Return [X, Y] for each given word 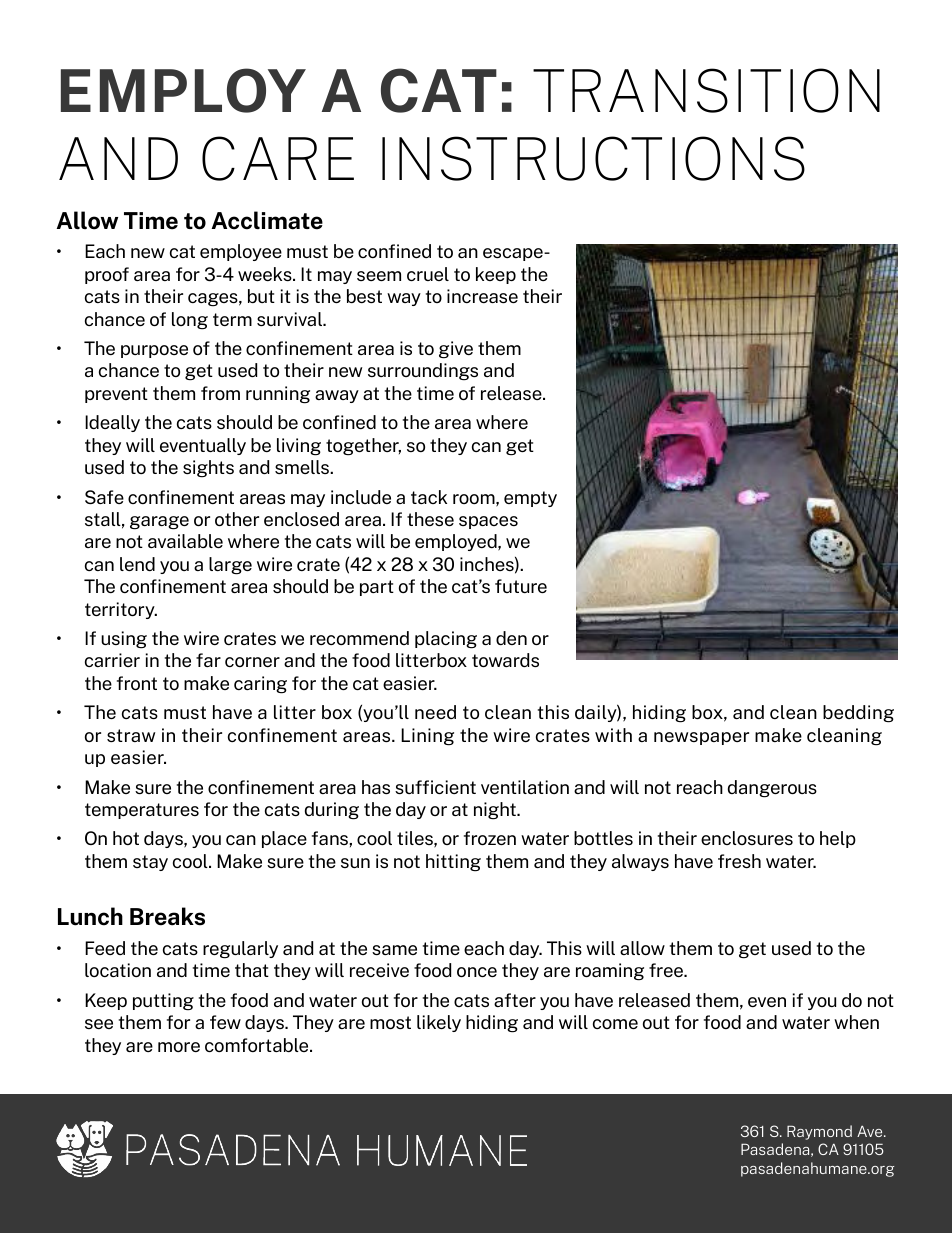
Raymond [819, 1132]
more [179, 1047]
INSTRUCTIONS [593, 158]
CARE [278, 158]
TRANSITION [706, 90]
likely [439, 1023]
